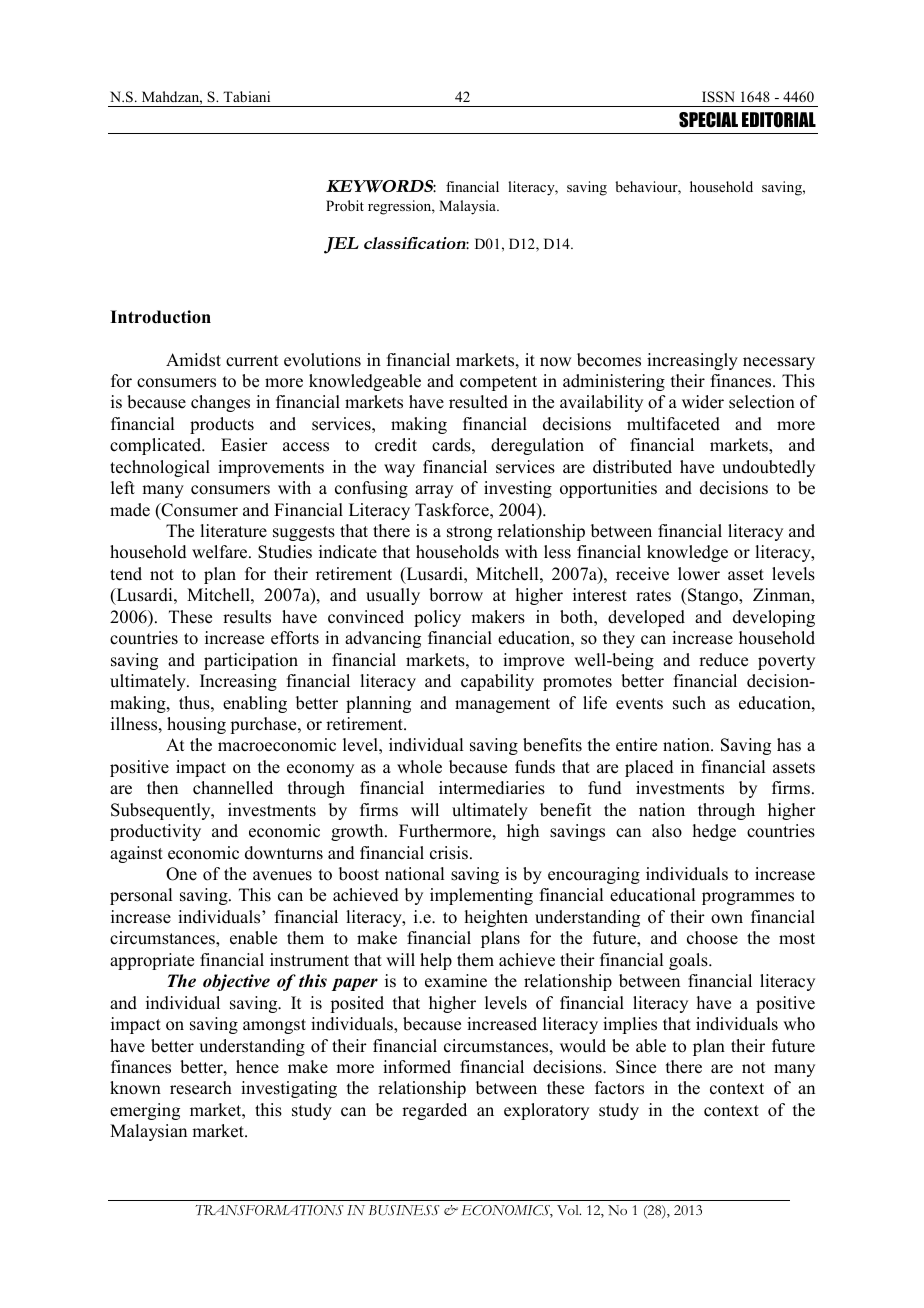  I want to click on welfare, so click(221, 552).
